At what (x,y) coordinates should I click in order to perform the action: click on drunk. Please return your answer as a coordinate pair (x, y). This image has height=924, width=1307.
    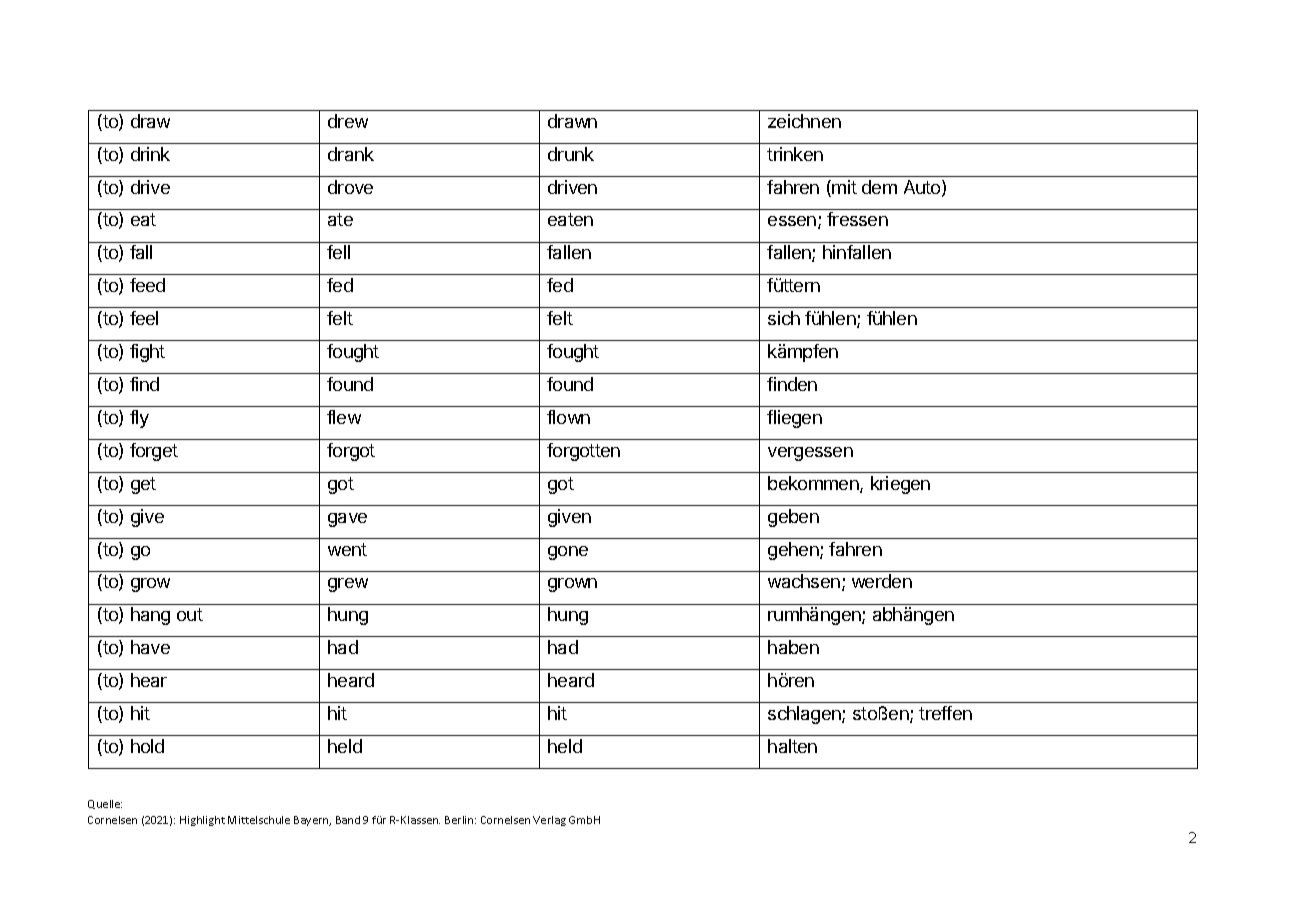
    Looking at the image, I should click on (571, 154).
